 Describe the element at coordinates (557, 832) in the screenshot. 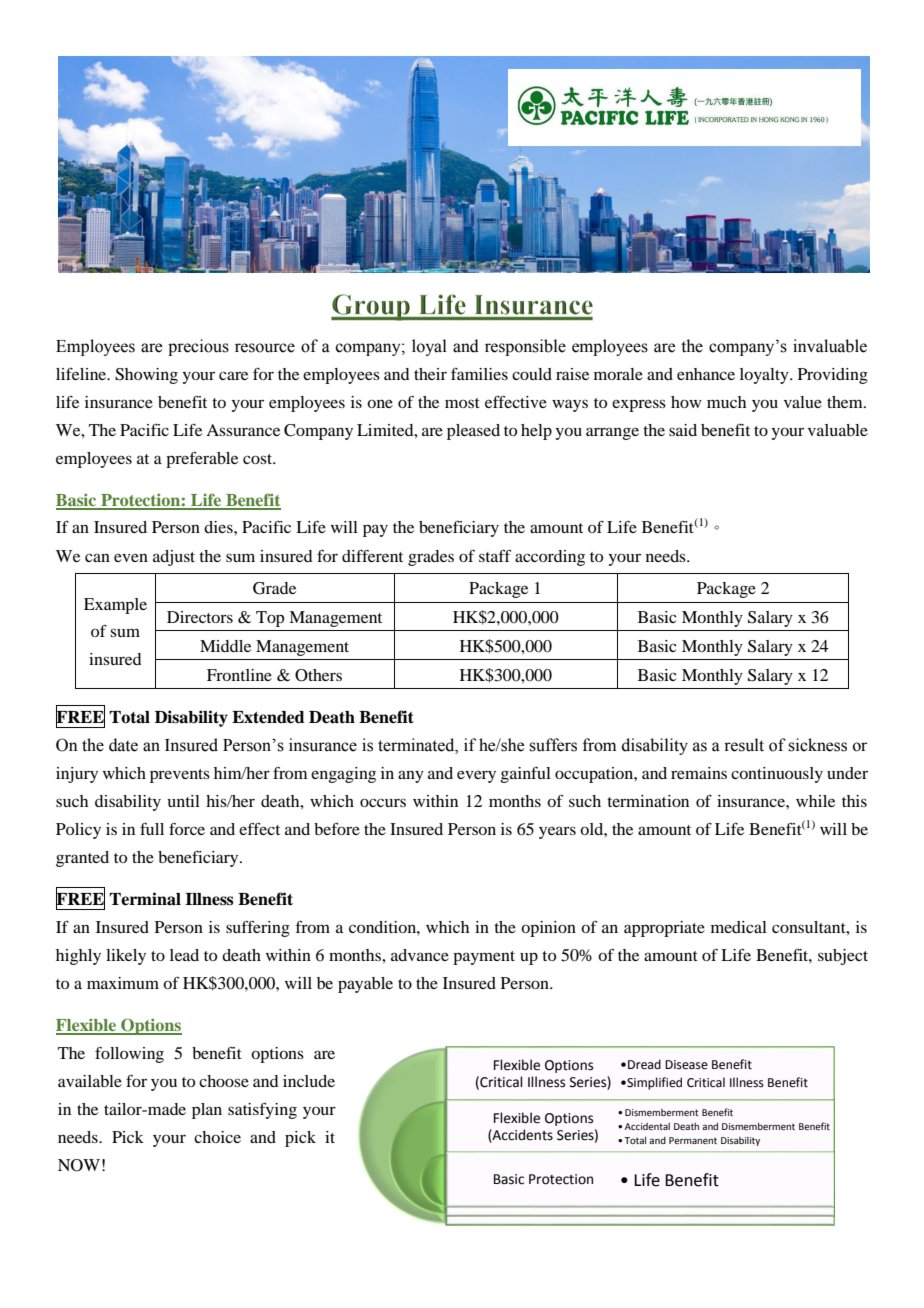

I see `years` at that location.
